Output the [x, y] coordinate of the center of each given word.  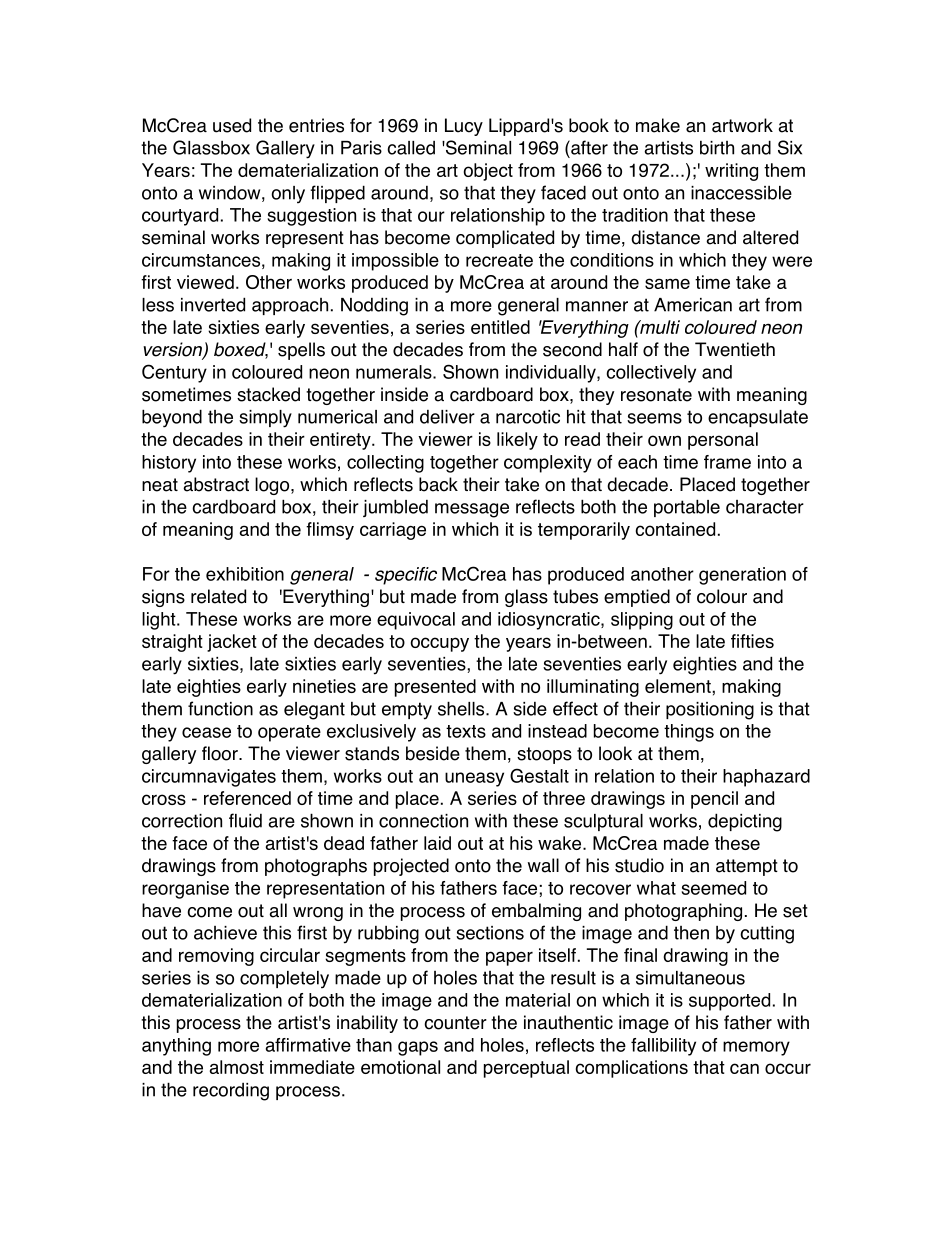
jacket [232, 643]
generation [742, 576]
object [488, 172]
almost [237, 1067]
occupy [440, 644]
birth [717, 148]
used [232, 125]
